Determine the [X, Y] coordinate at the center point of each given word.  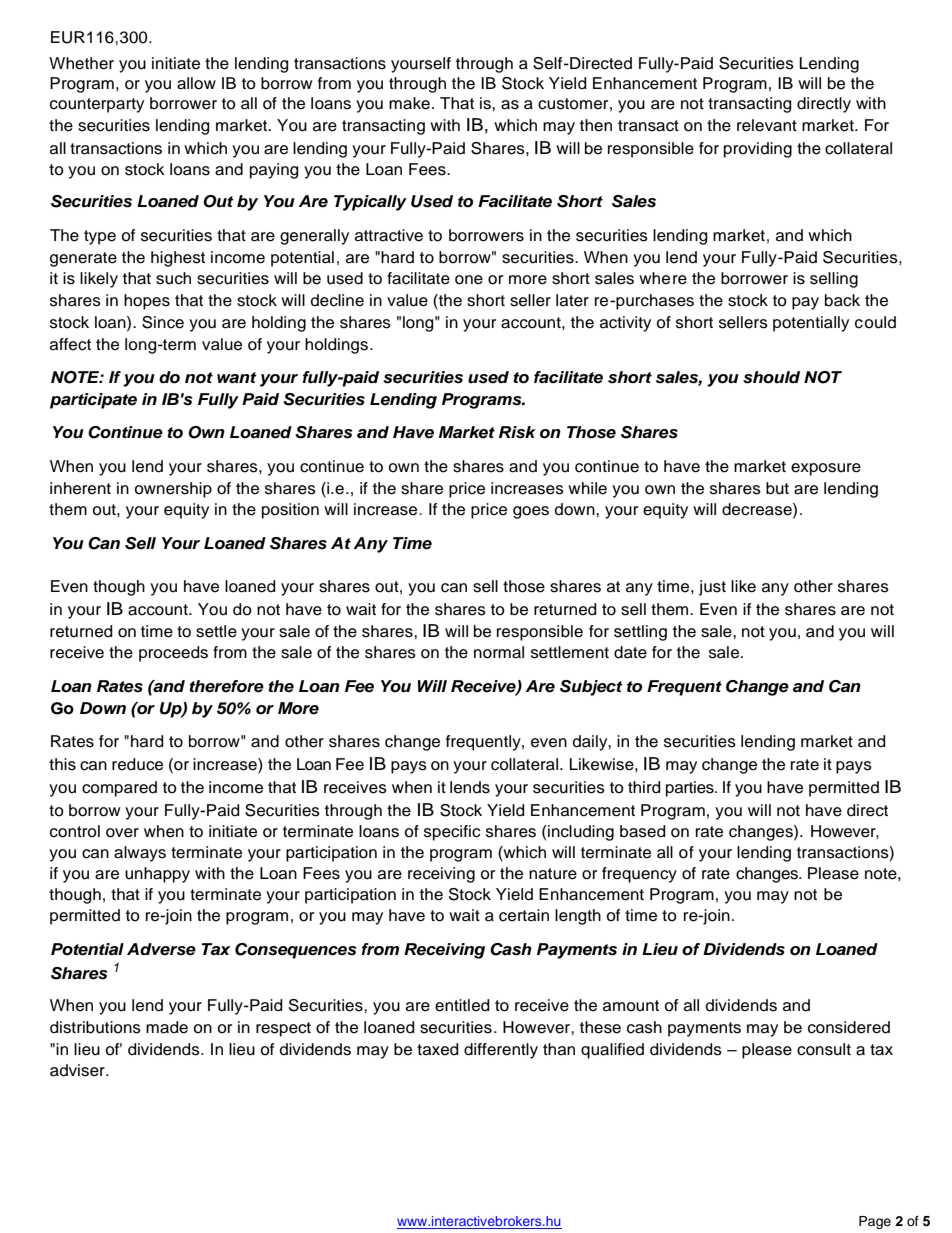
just [712, 588]
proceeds [173, 654]
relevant [767, 125]
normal [499, 652]
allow [196, 83]
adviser [78, 1070]
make [409, 103]
